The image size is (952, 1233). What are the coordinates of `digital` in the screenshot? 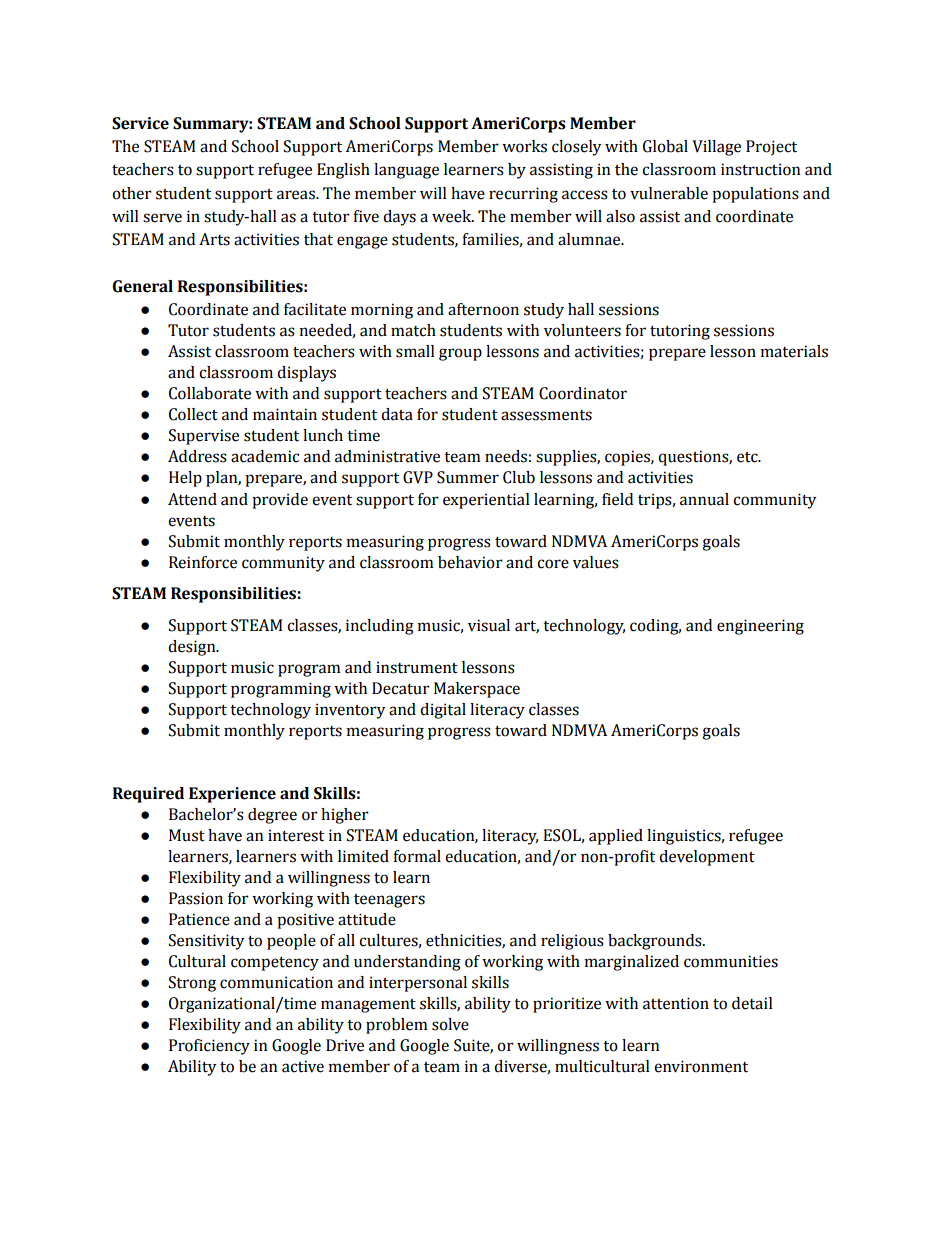 It's located at (443, 711).
